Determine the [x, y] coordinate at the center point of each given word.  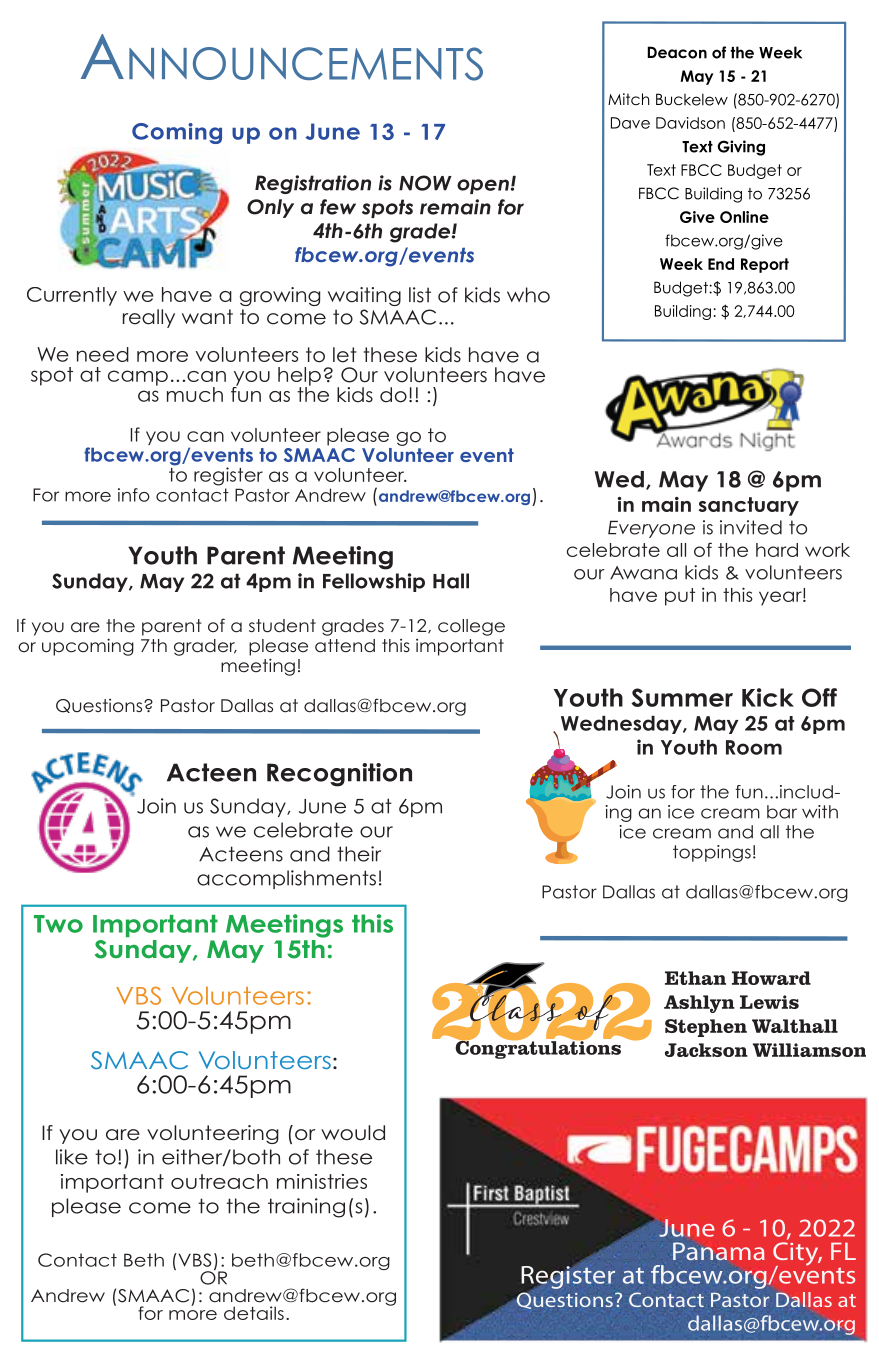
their [359, 854]
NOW [425, 183]
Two [58, 924]
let [344, 355]
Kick [768, 697]
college [471, 627]
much [195, 394]
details [254, 1313]
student [282, 626]
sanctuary [749, 506]
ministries [322, 1181]
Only [270, 208]
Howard [771, 978]
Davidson [690, 123]
